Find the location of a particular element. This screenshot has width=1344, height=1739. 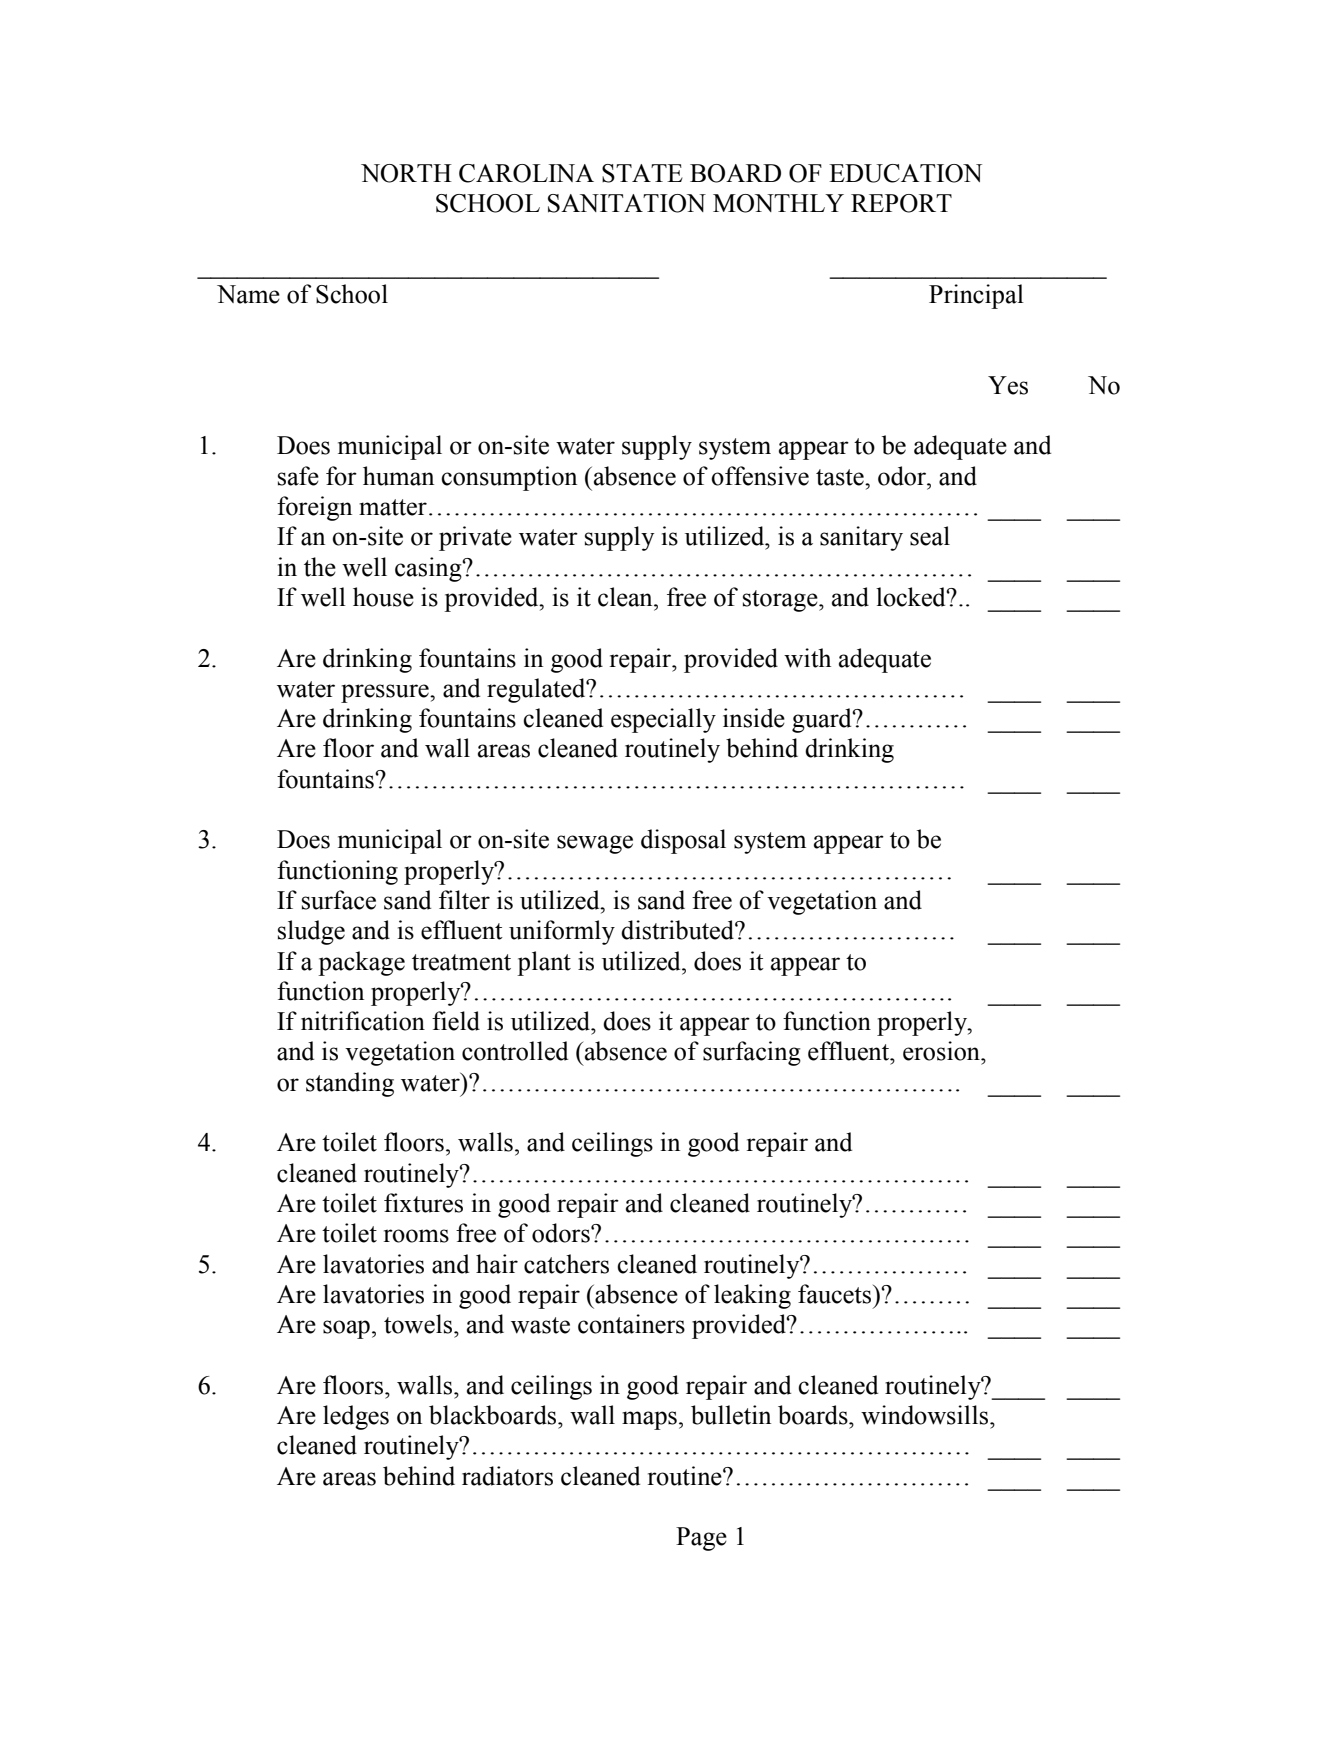

with is located at coordinates (807, 658).
